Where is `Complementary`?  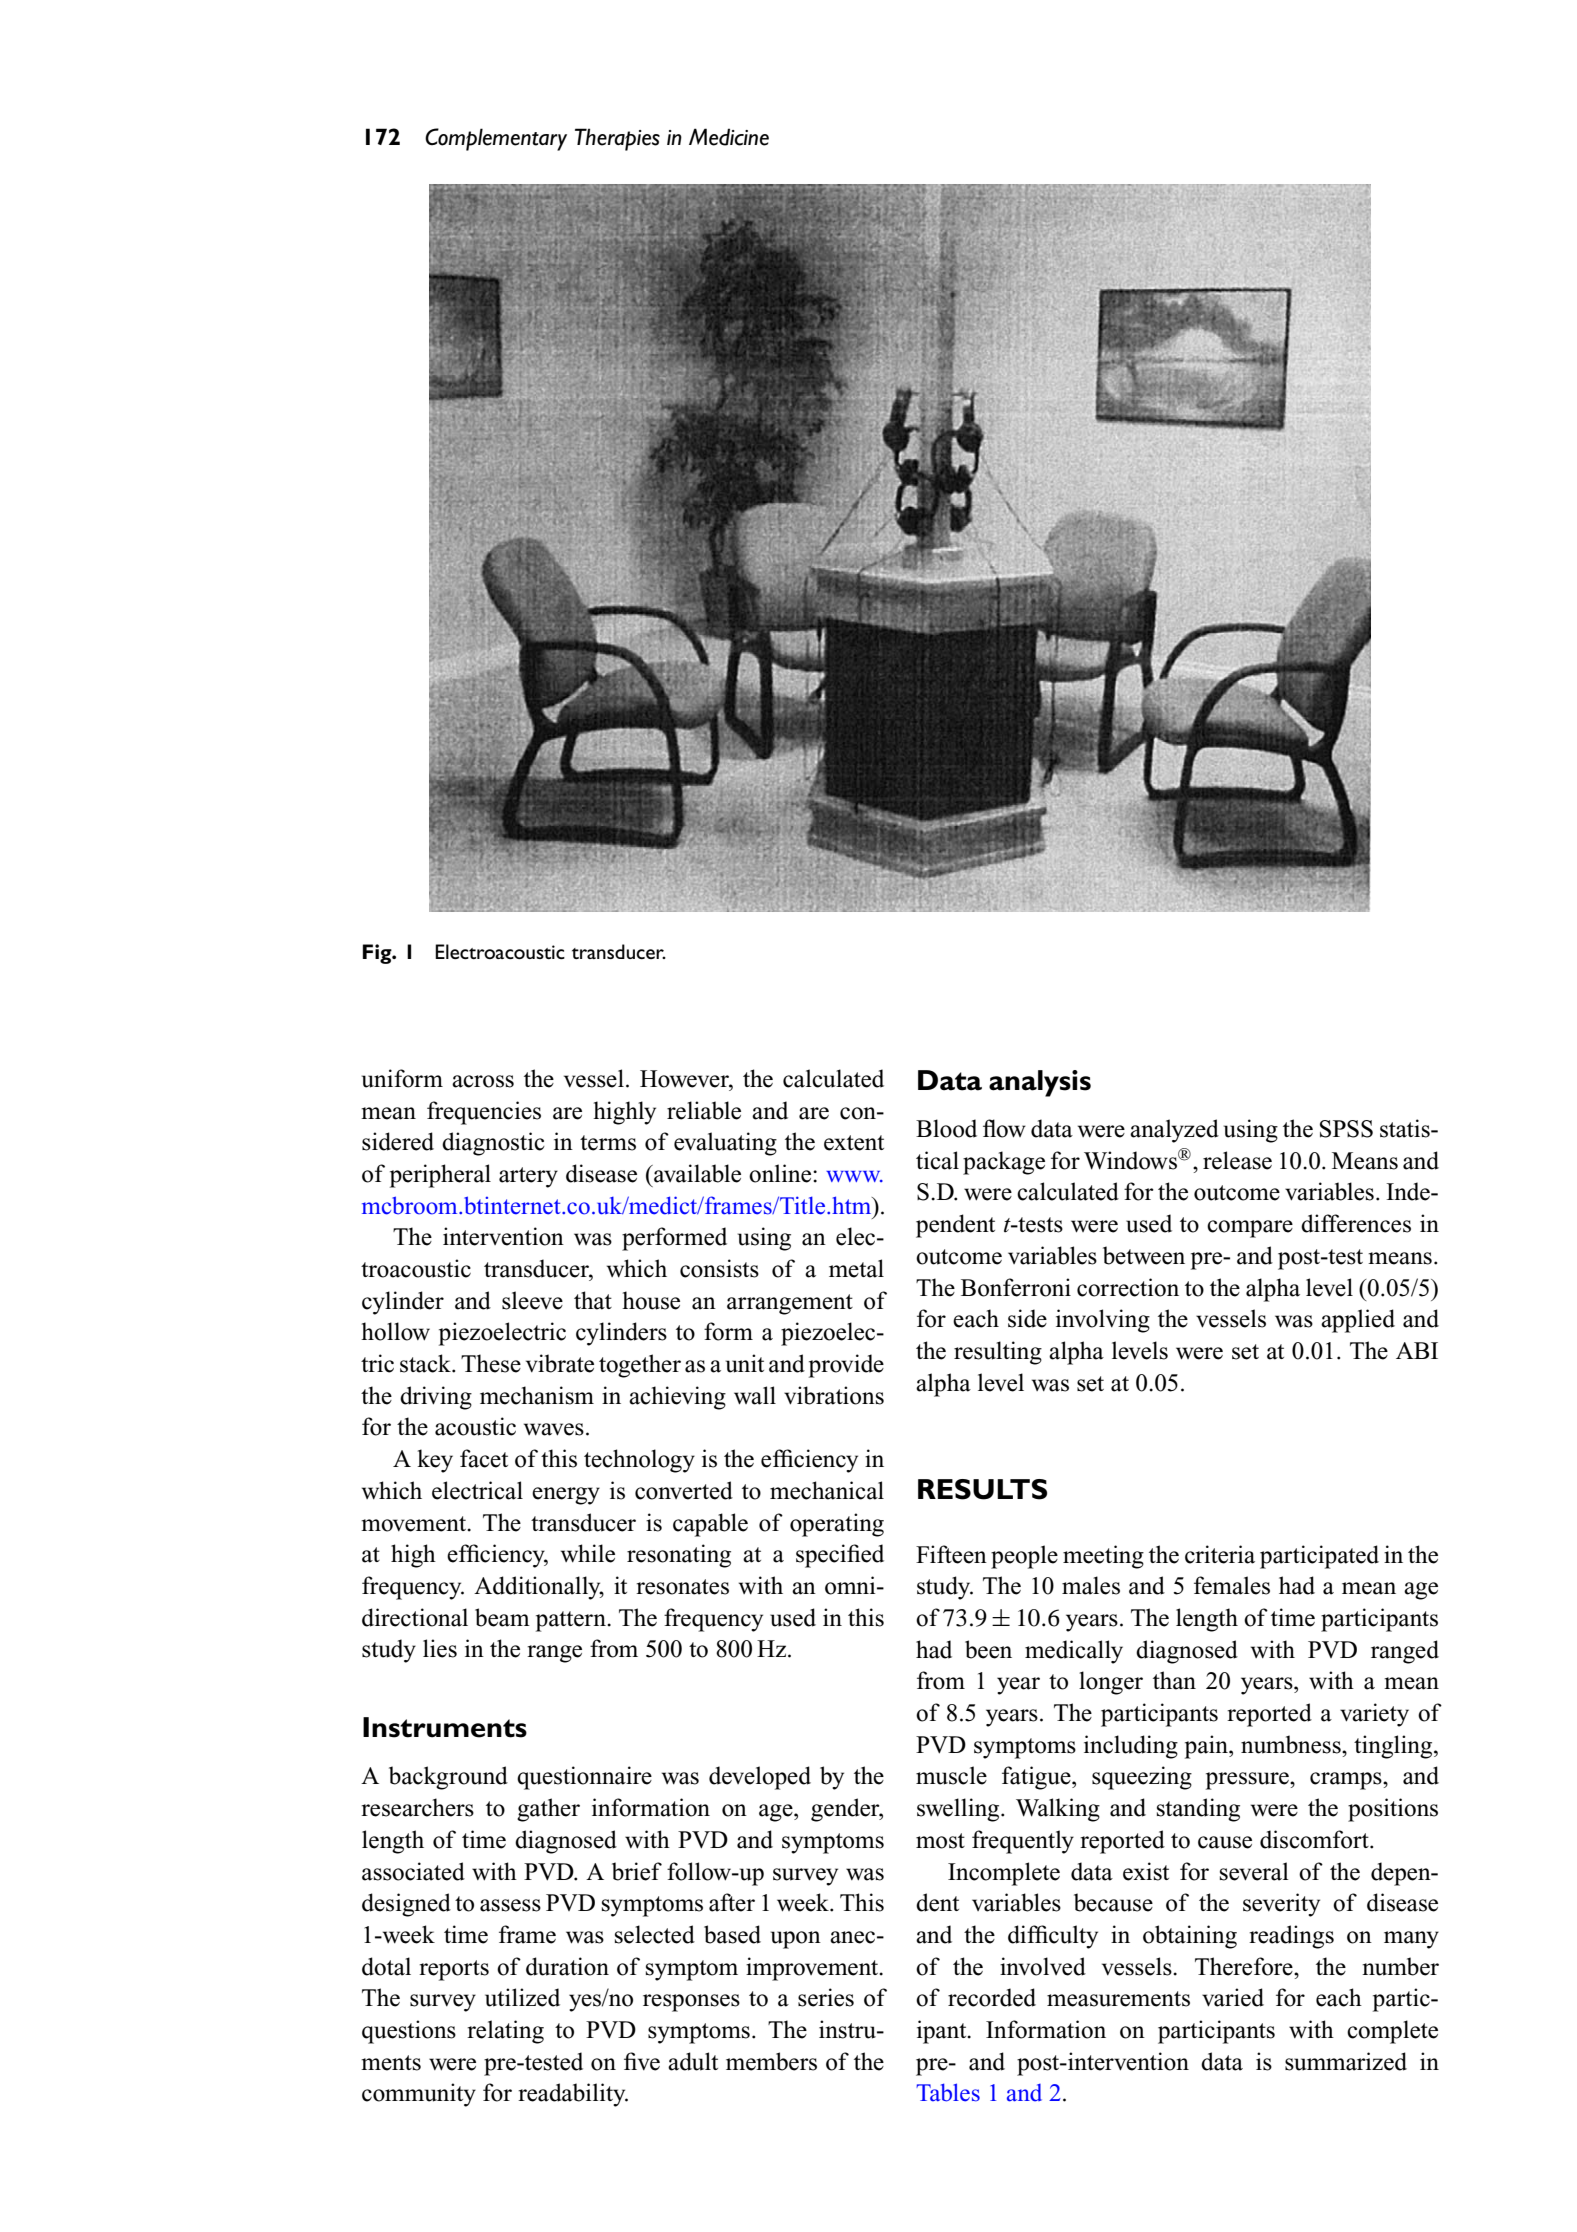 Complementary is located at coordinates (496, 139).
